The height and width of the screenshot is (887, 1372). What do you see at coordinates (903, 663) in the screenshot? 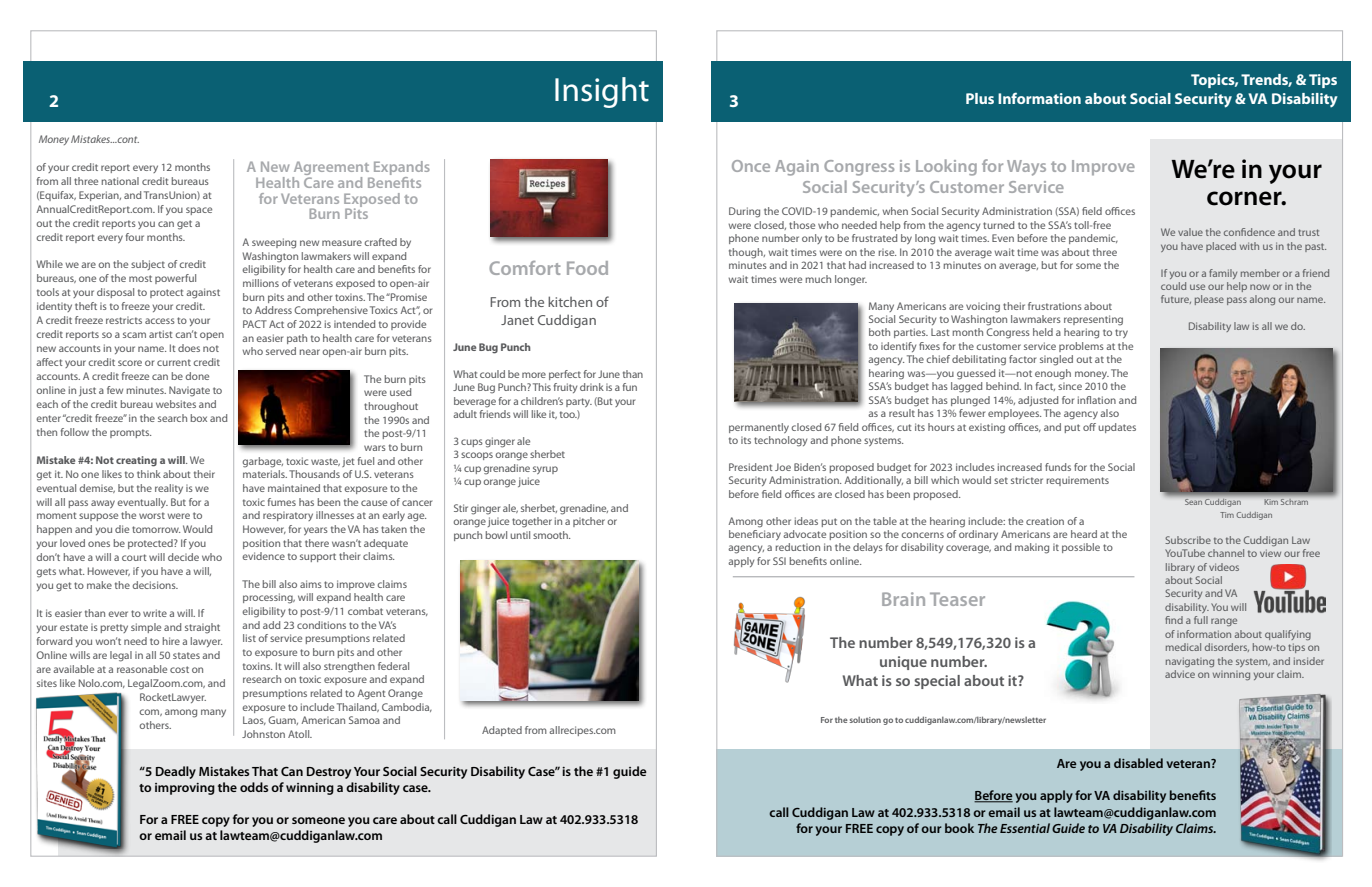
I see `unique` at bounding box center [903, 663].
